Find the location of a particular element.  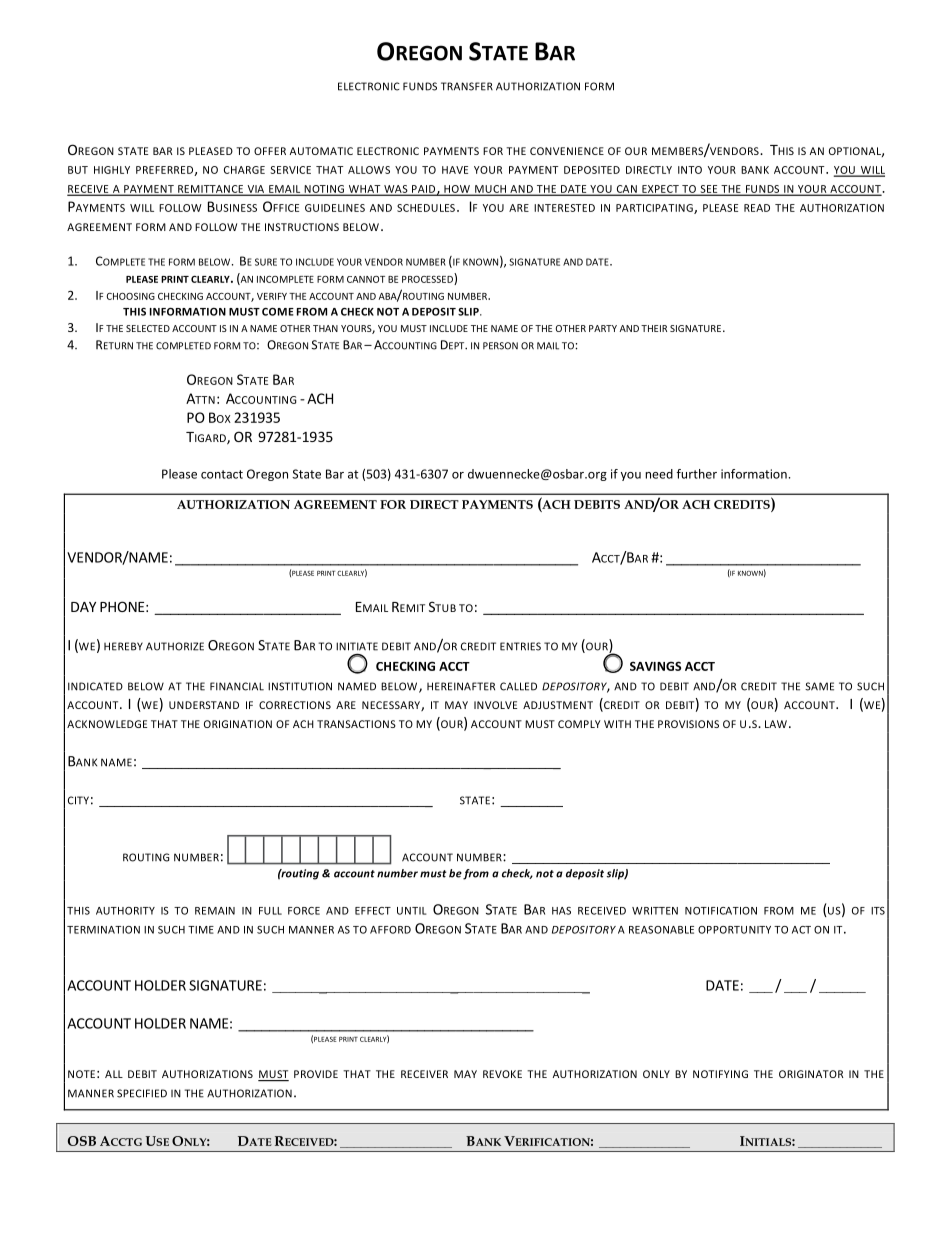

ENTRIES is located at coordinates (520, 646).
